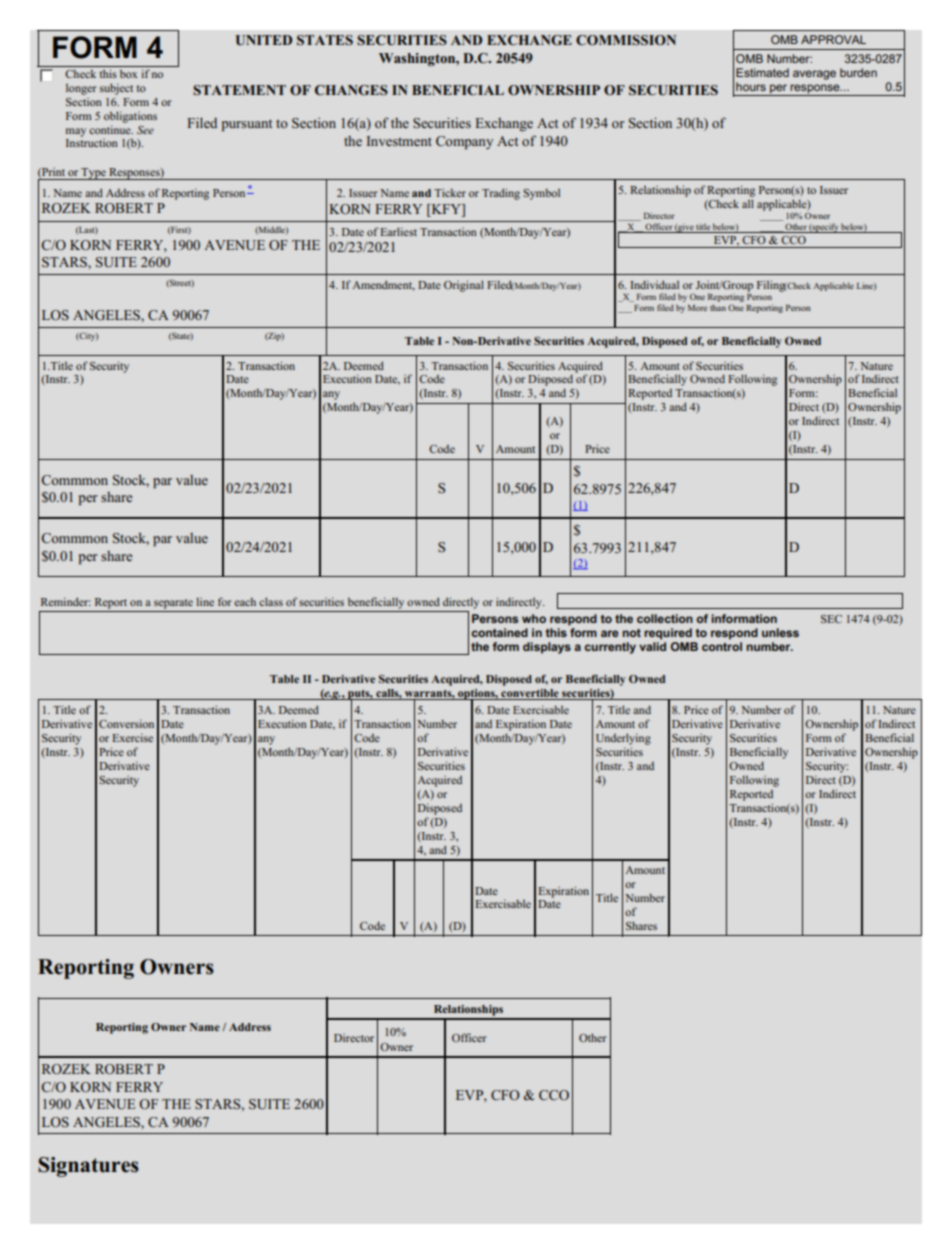  I want to click on Estimated, so click(762, 72).
